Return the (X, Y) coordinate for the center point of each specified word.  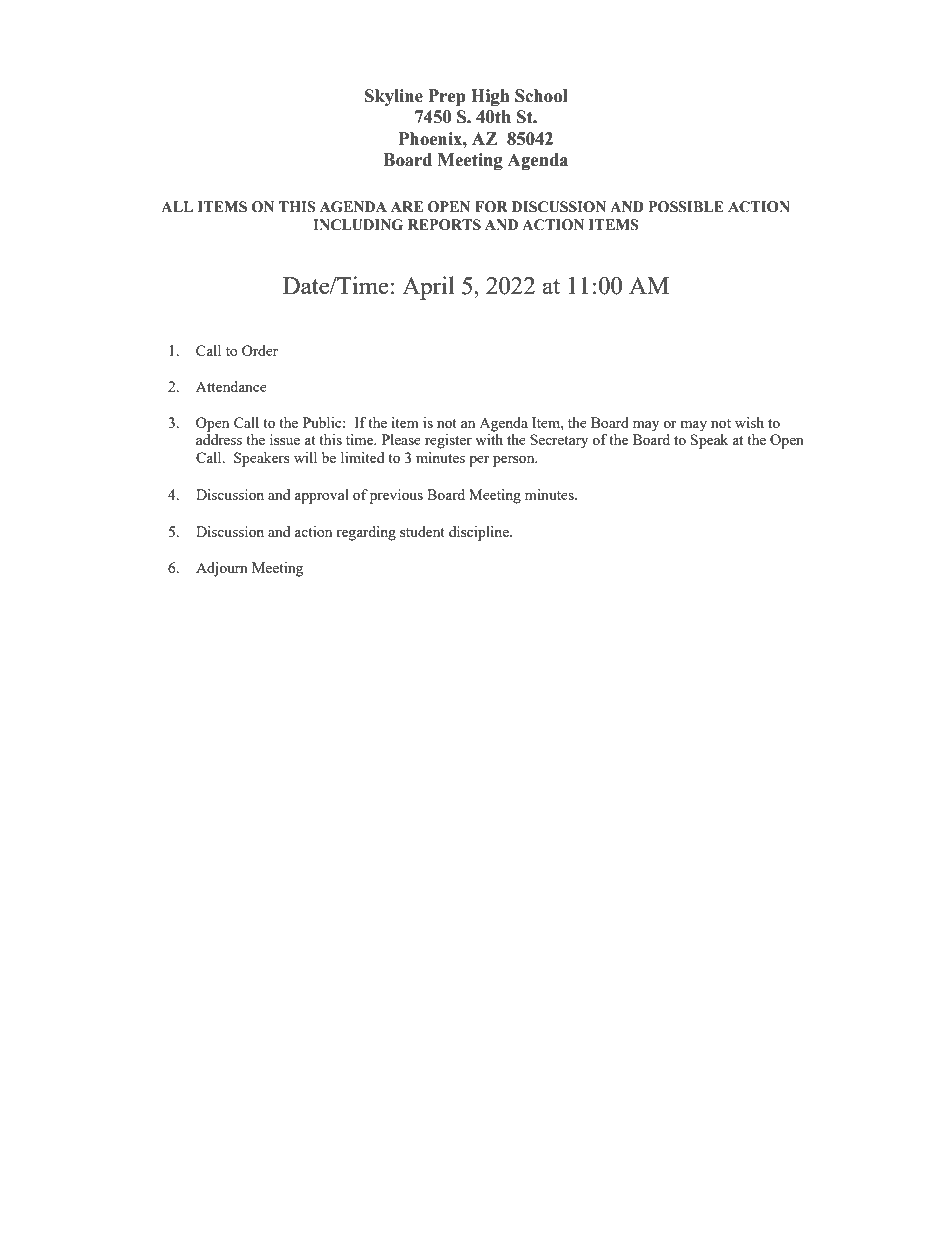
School (541, 96)
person (515, 461)
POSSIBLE (686, 207)
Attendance (231, 386)
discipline (480, 533)
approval (322, 496)
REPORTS (444, 225)
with (489, 439)
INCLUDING (358, 225)
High (490, 97)
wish (749, 422)
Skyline (394, 97)
